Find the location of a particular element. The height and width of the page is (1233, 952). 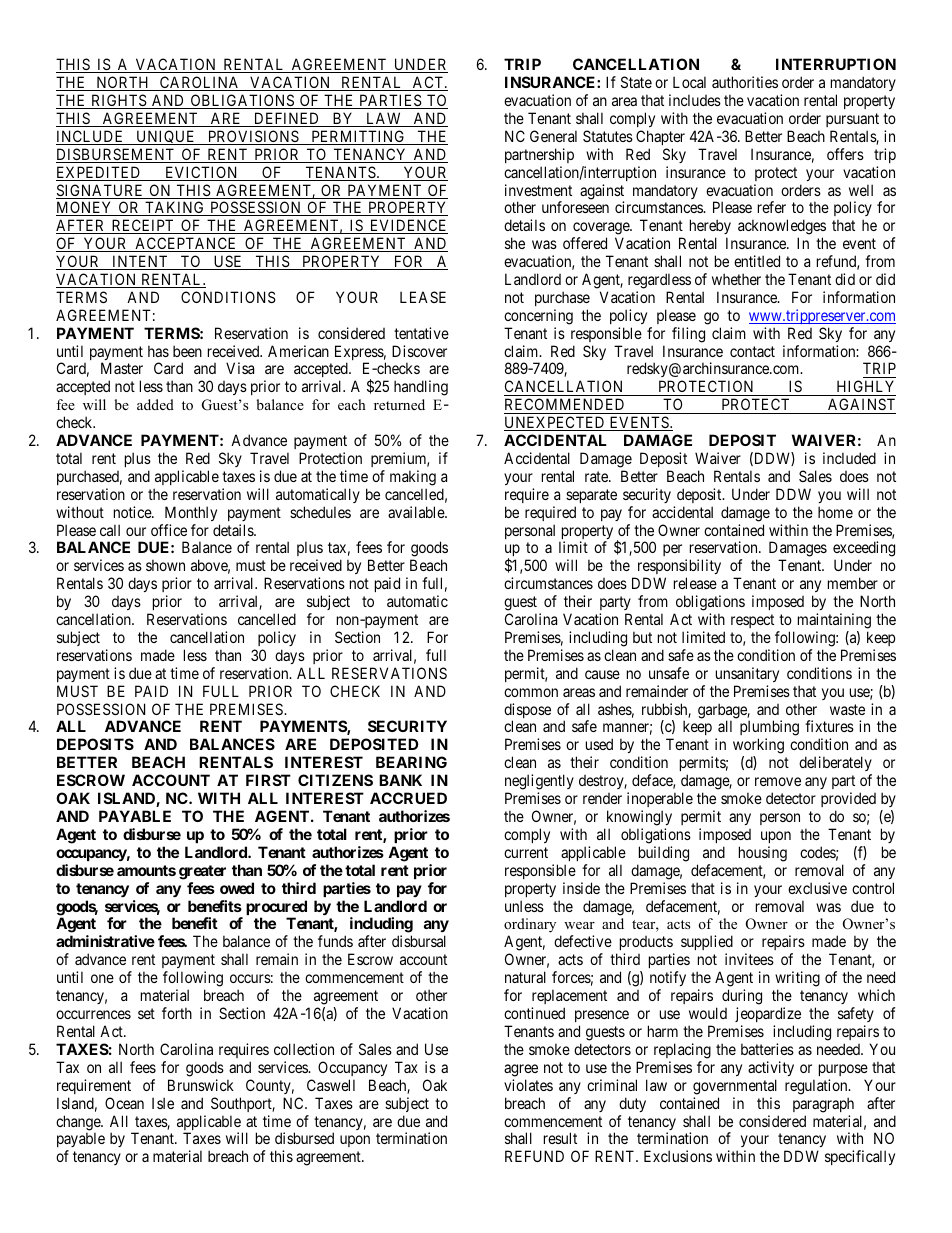

been is located at coordinates (187, 351).
